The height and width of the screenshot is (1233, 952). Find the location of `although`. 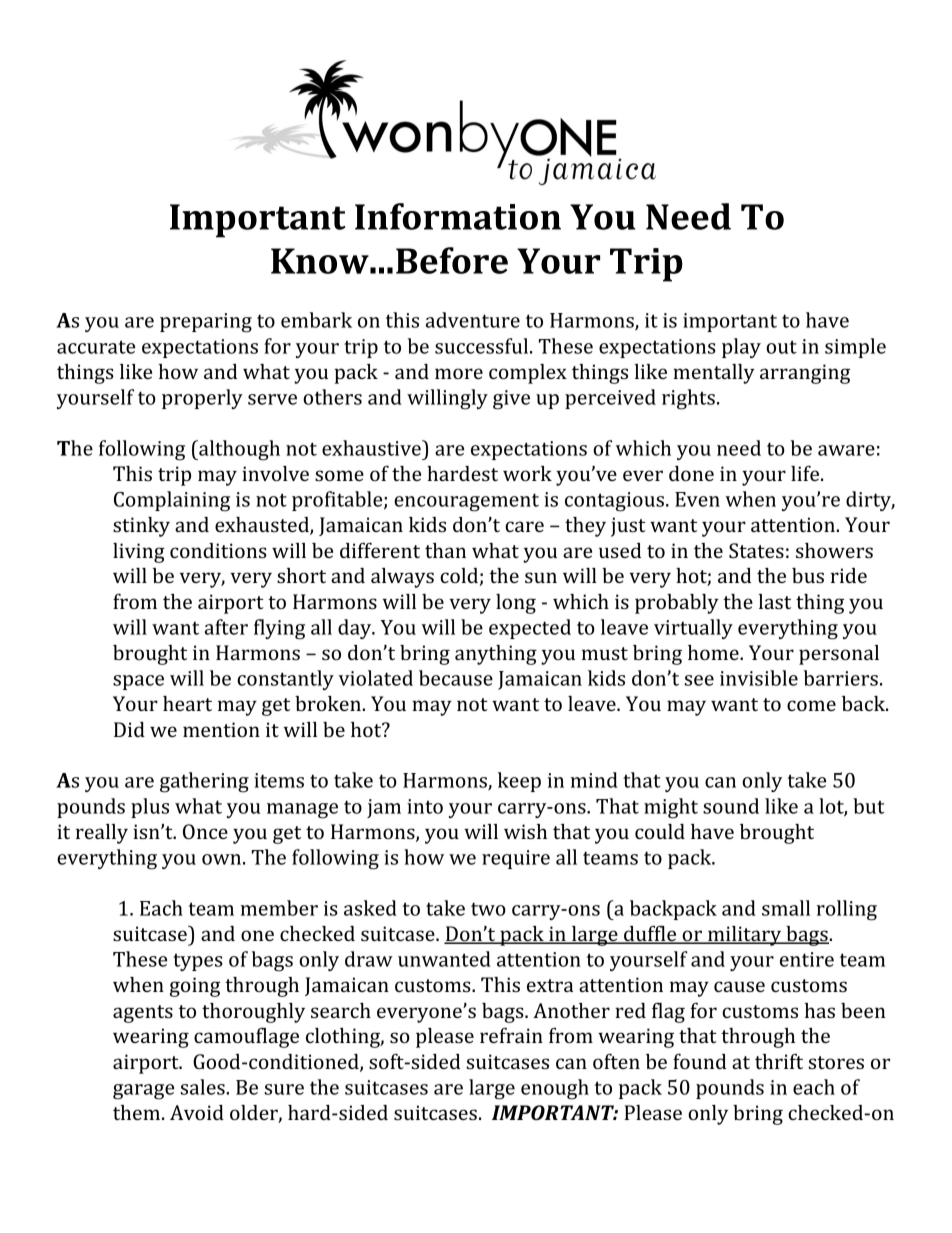

although is located at coordinates (238, 450).
